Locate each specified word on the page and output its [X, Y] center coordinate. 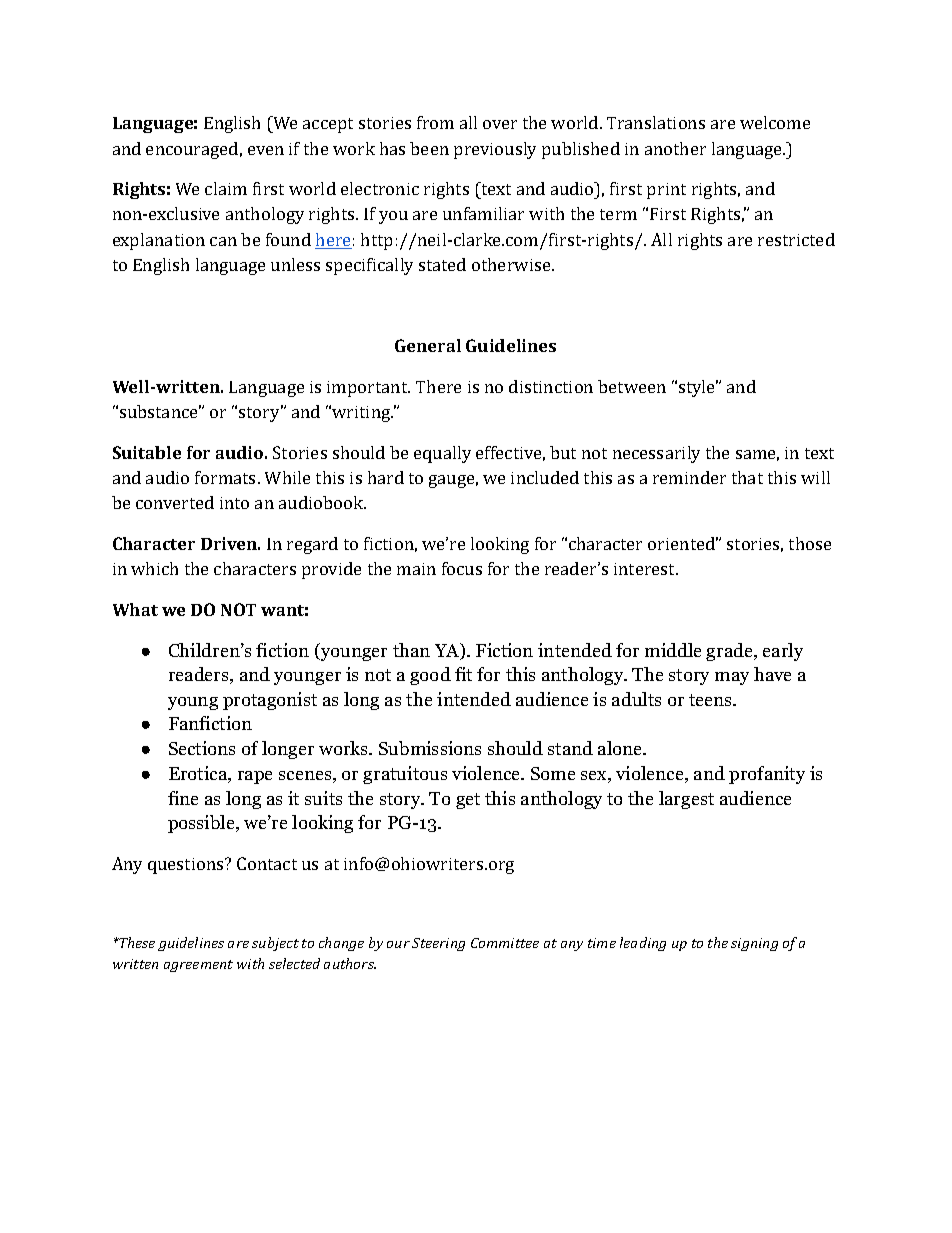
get [468, 801]
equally [442, 454]
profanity [767, 775]
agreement [198, 966]
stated [442, 264]
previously [495, 150]
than [411, 650]
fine [183, 798]
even [266, 150]
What [135, 609]
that [747, 477]
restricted [796, 239]
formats [227, 477]
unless [295, 264]
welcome [775, 122]
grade [730, 652]
